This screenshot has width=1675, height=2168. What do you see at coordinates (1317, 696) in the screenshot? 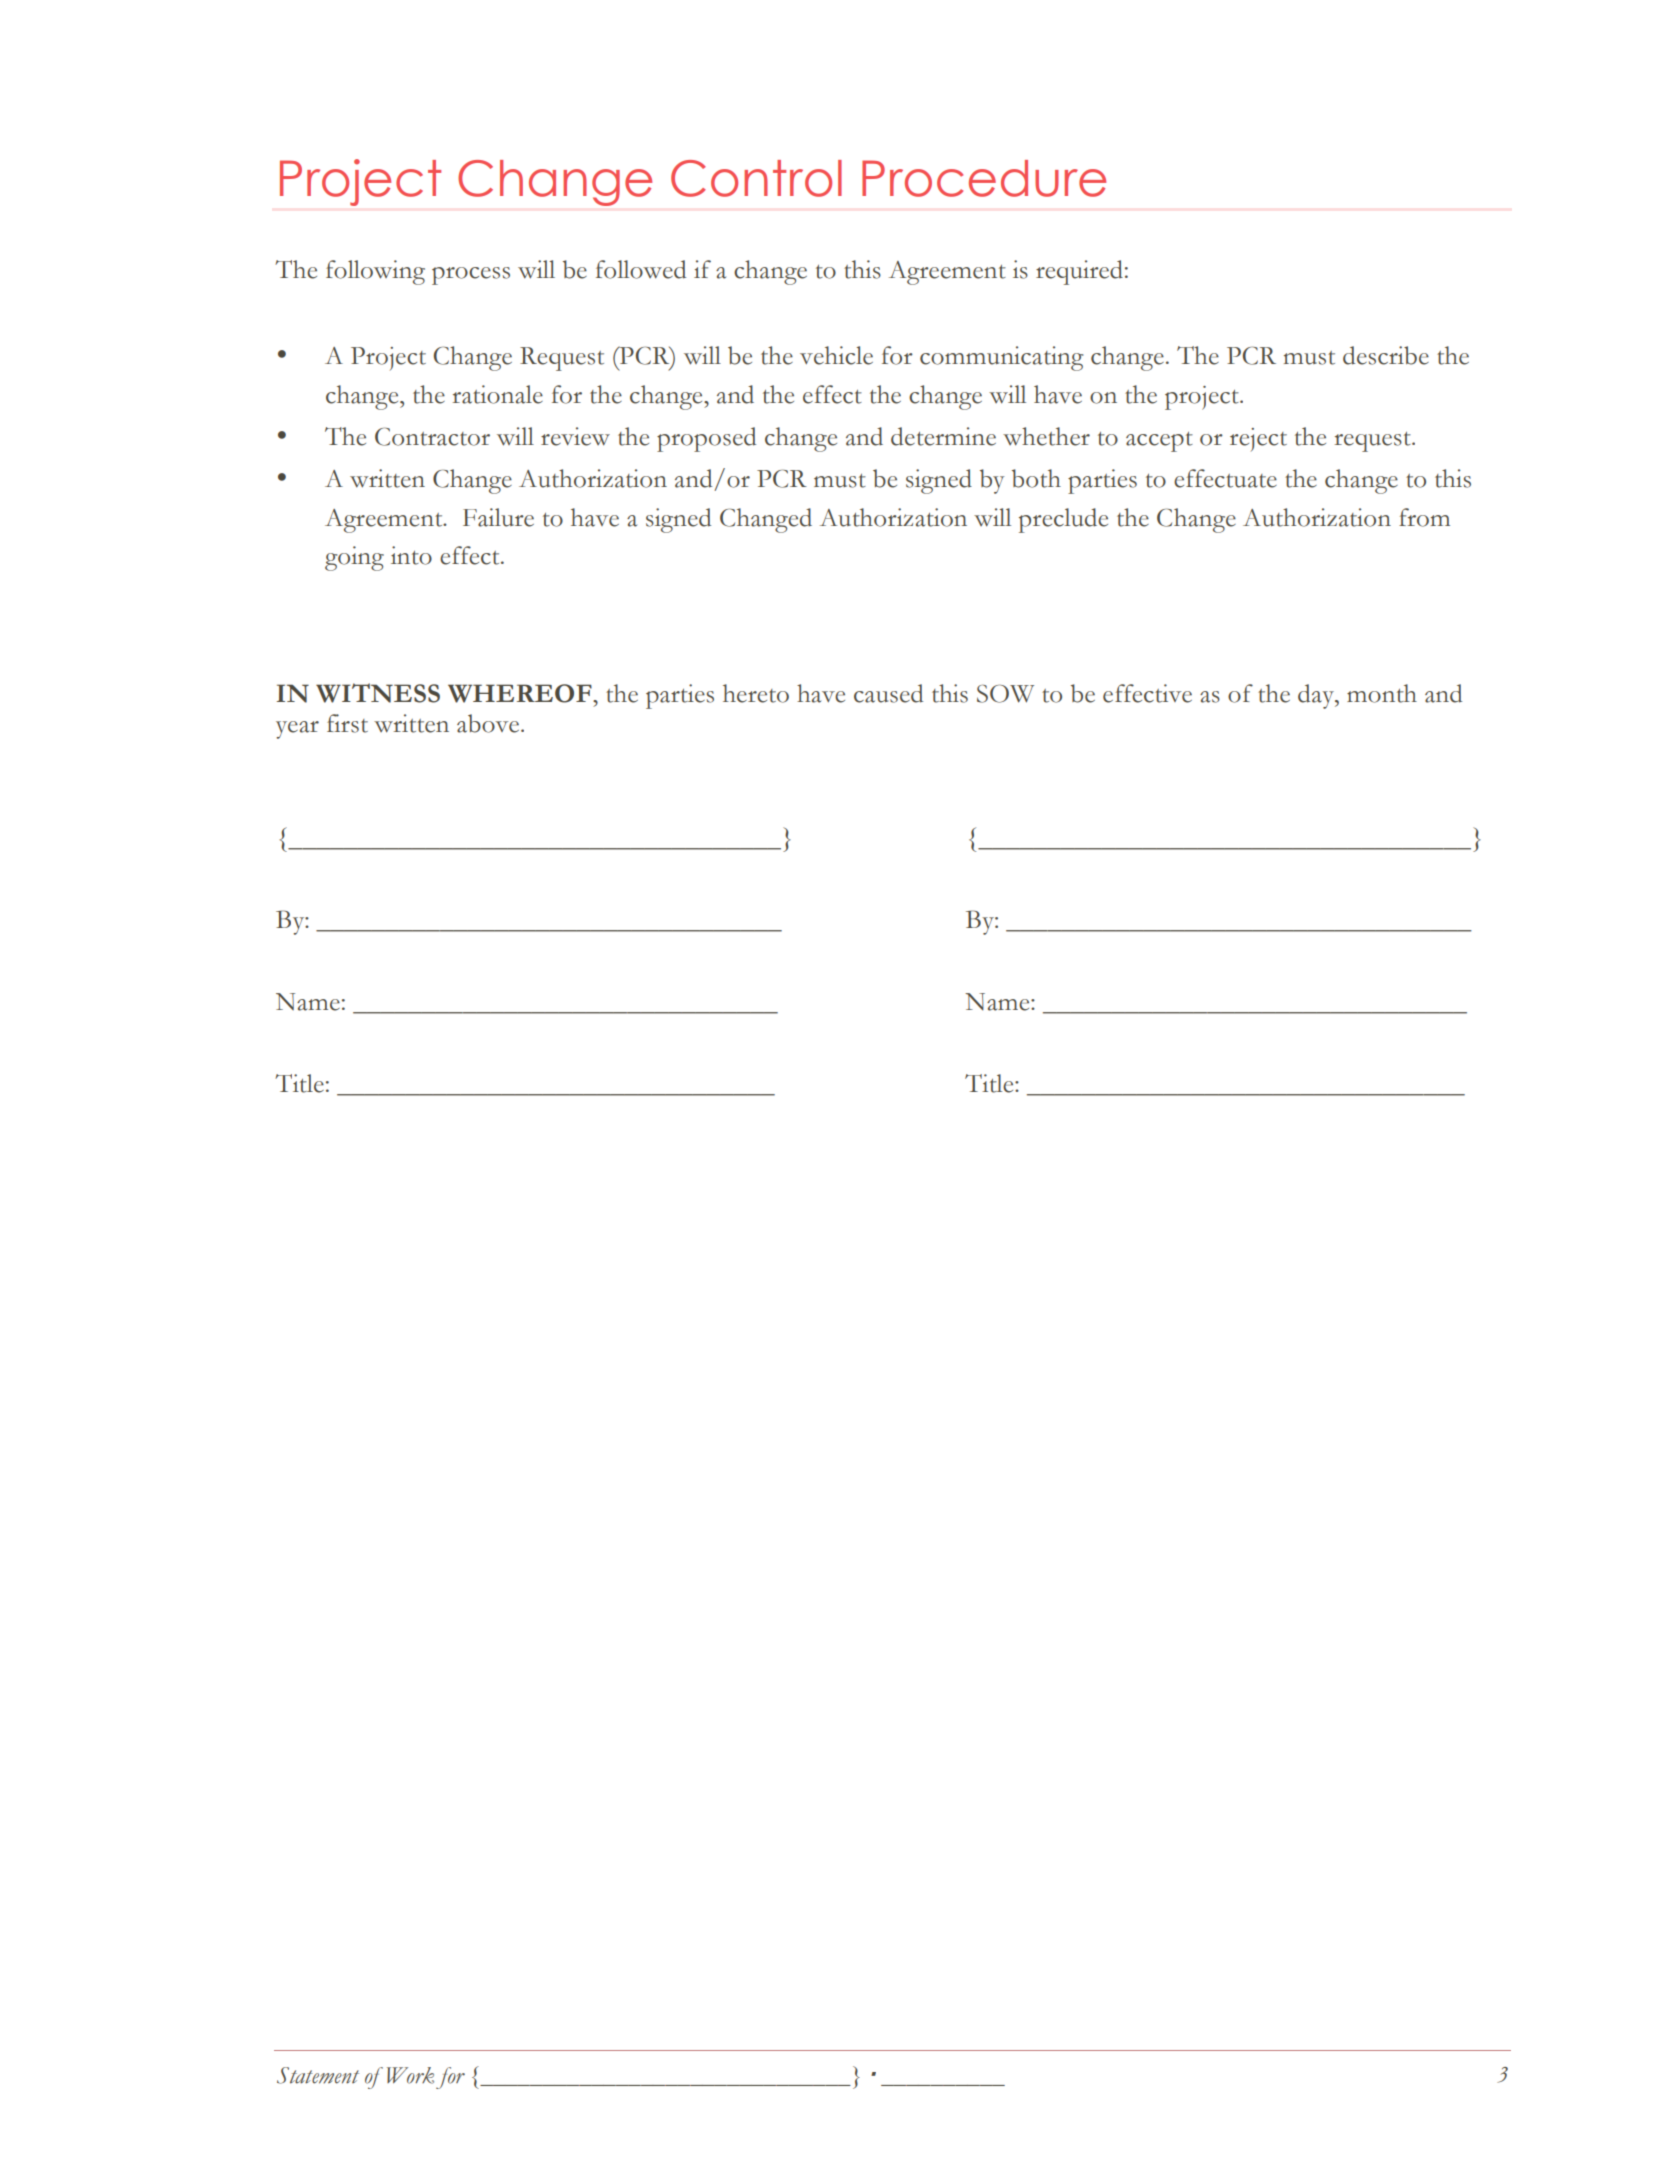
I see `day` at bounding box center [1317, 696].
